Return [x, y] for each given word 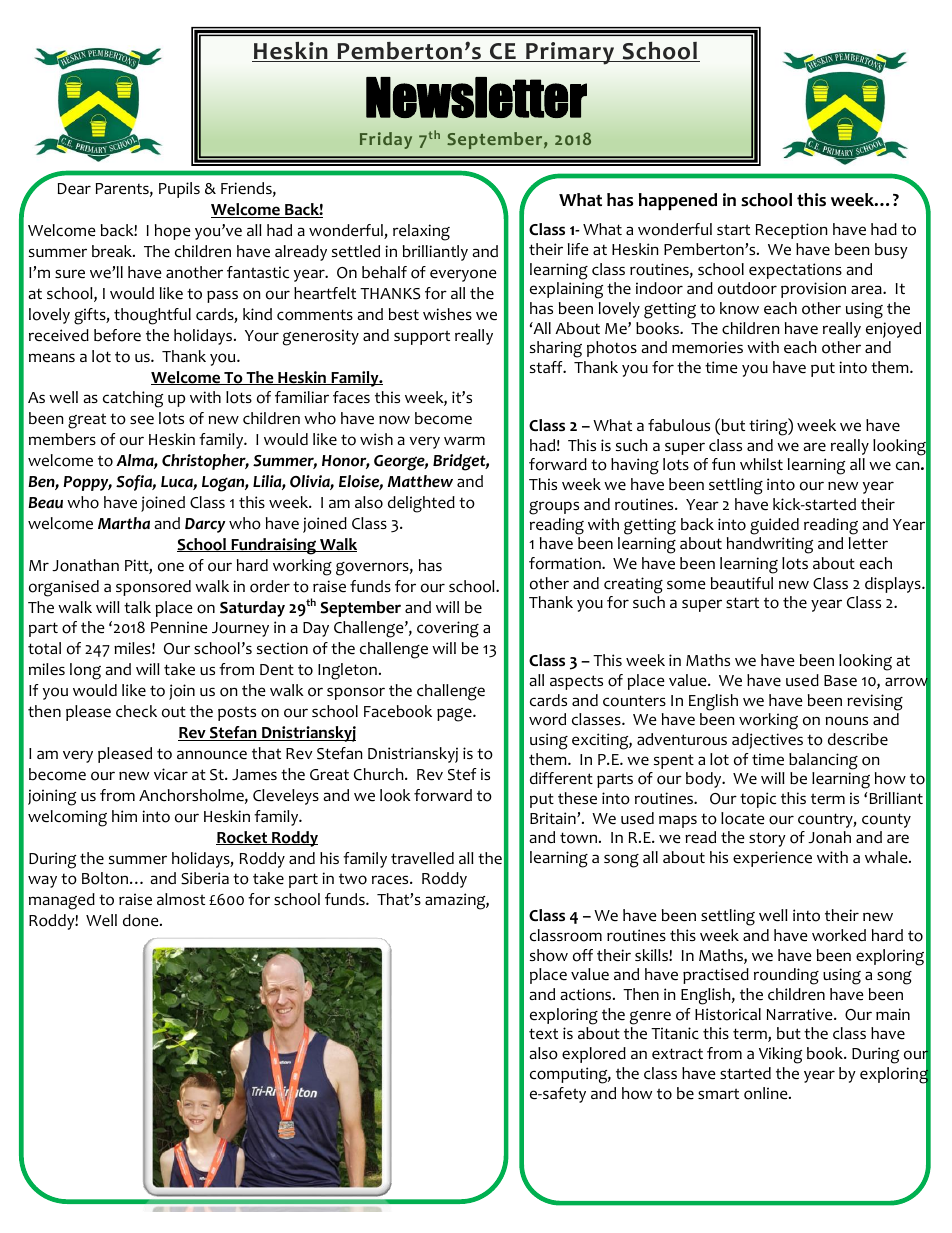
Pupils [179, 190]
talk [137, 607]
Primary [570, 53]
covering [448, 629]
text [543, 1034]
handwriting [770, 545]
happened [678, 201]
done [142, 920]
